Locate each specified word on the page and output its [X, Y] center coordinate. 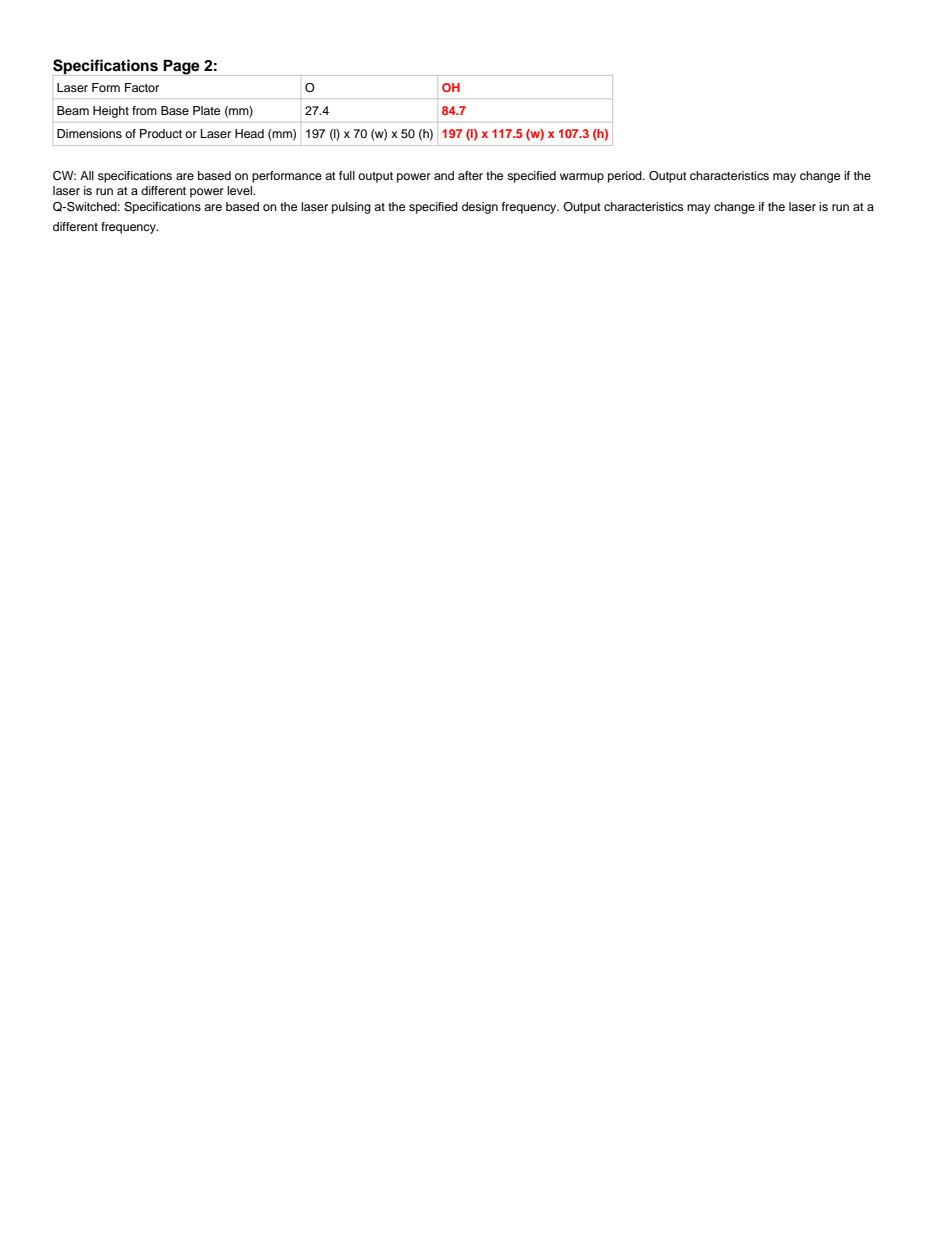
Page [181, 67]
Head [249, 133]
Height [111, 112]
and [444, 175]
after [470, 175]
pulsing [351, 208]
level [240, 190]
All [87, 175]
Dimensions [89, 133]
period [626, 177]
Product [161, 133]
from [144, 110]
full [347, 175]
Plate [206, 110]
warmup [582, 178]
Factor [142, 87]
